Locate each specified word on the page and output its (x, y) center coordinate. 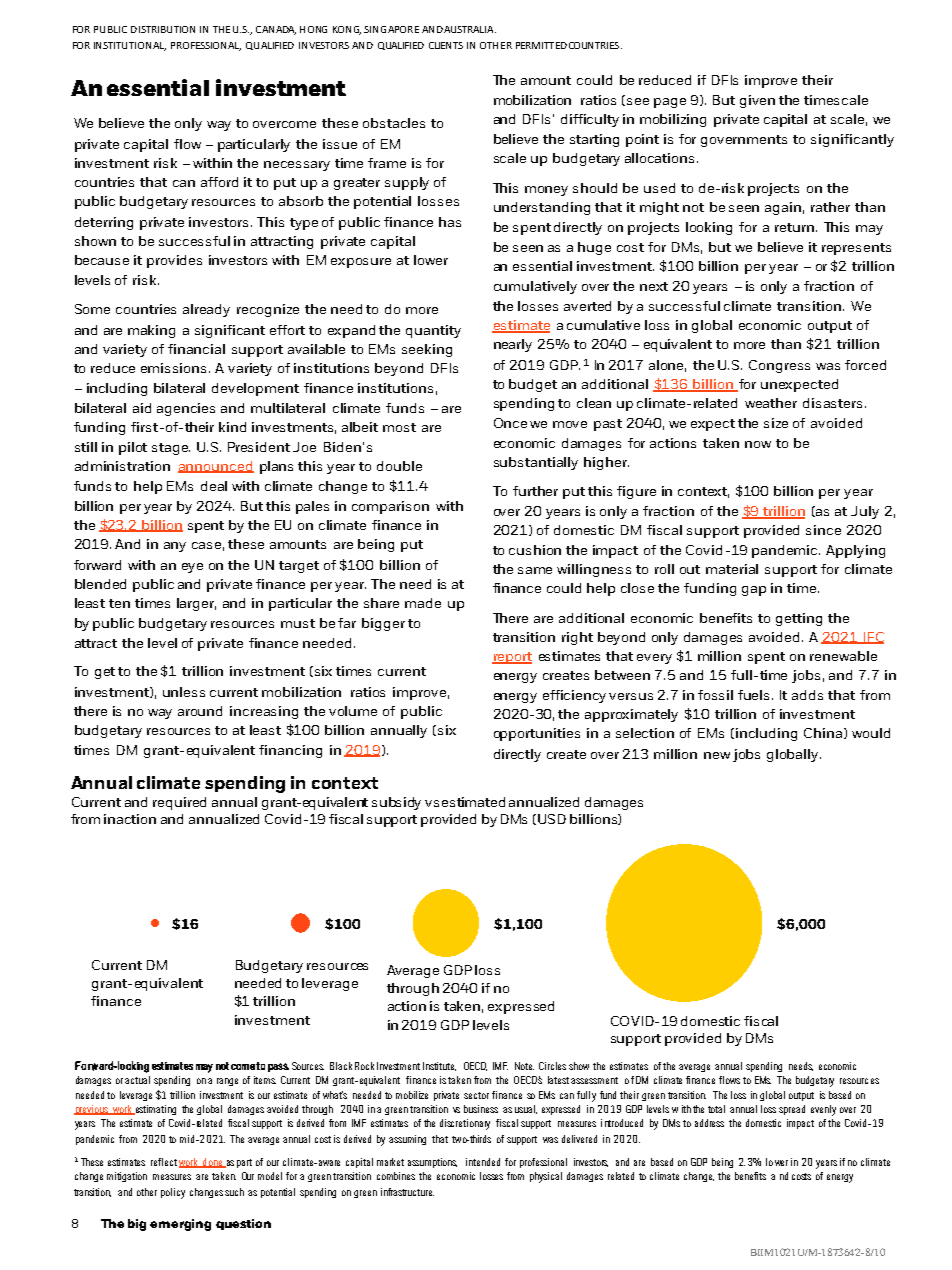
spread (792, 1110)
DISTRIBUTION (163, 29)
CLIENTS (446, 45)
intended (483, 1162)
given (757, 101)
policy (173, 1193)
